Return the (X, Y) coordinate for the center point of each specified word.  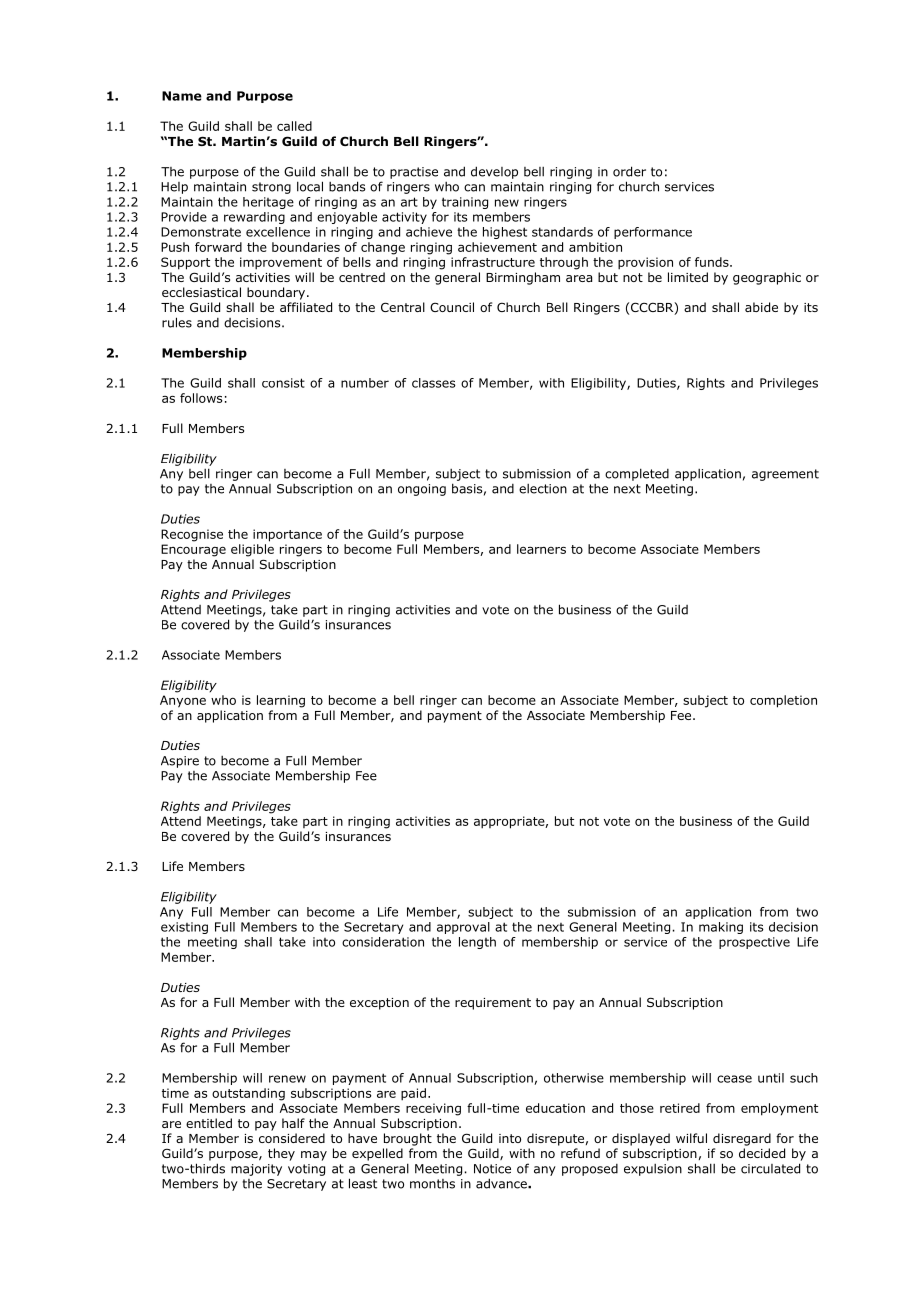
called (294, 126)
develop (494, 172)
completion (783, 701)
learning (281, 701)
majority (256, 1170)
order (629, 171)
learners (541, 549)
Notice (492, 1169)
